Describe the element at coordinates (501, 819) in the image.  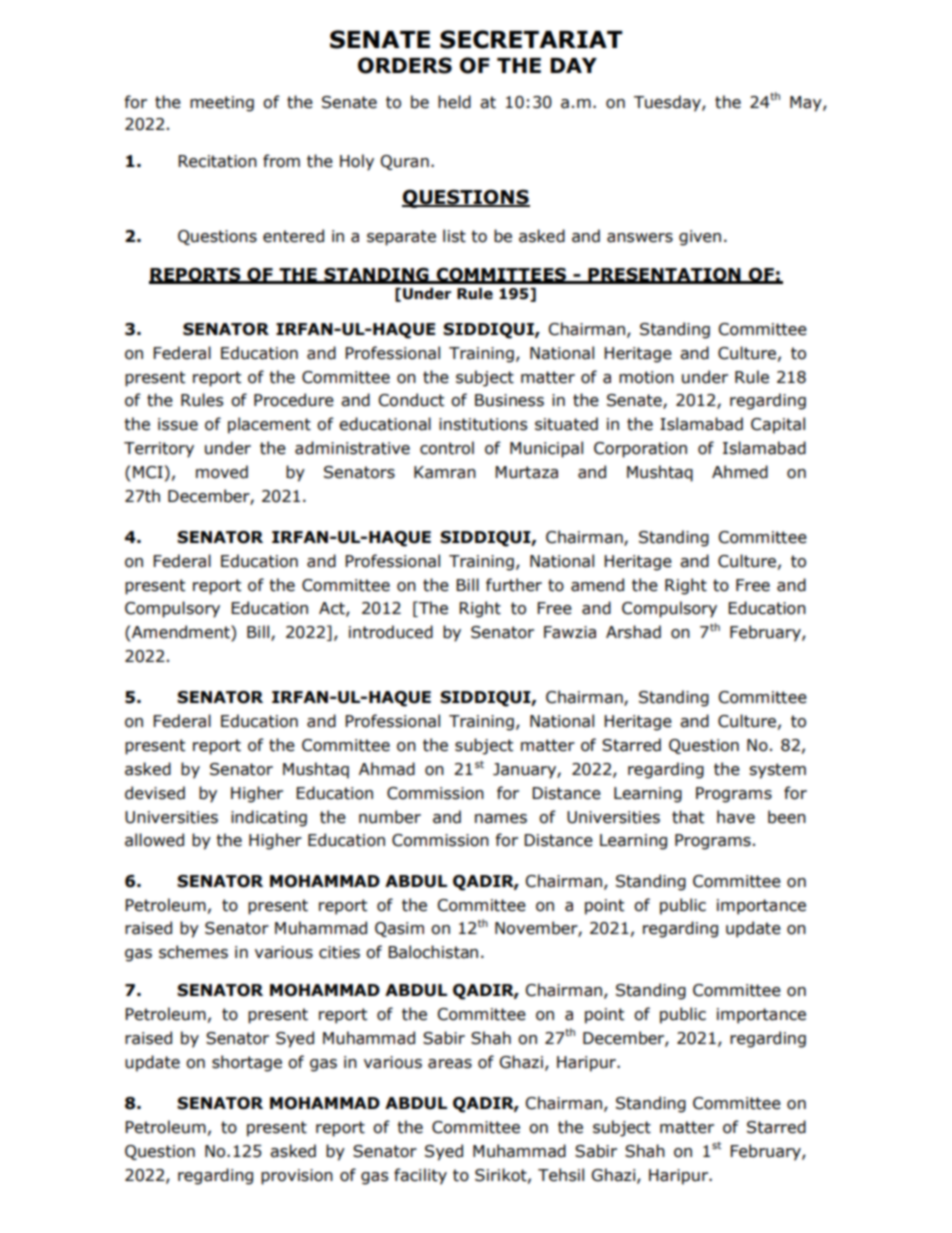
I see `names` at that location.
